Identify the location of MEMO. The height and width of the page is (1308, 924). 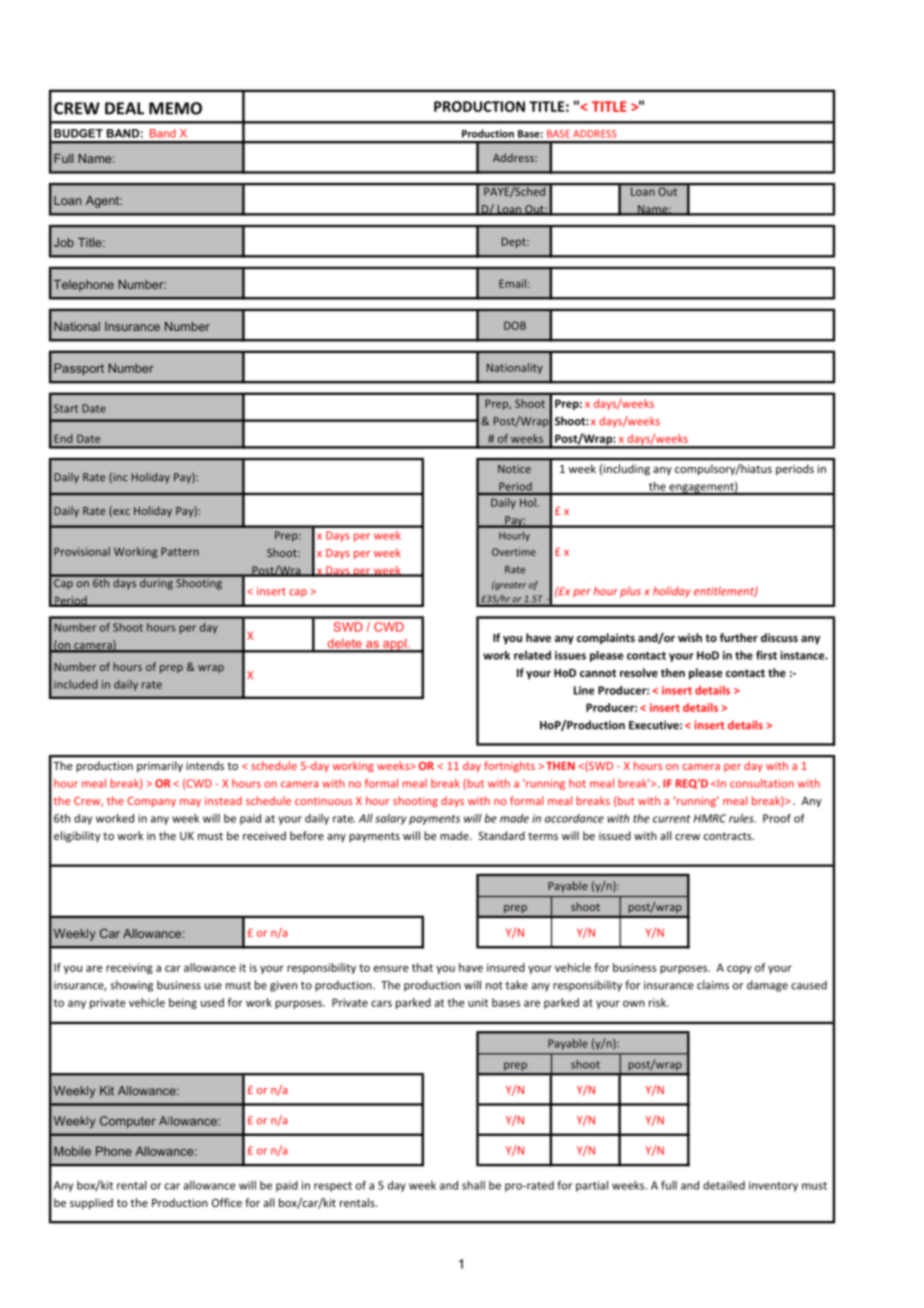
(175, 108).
